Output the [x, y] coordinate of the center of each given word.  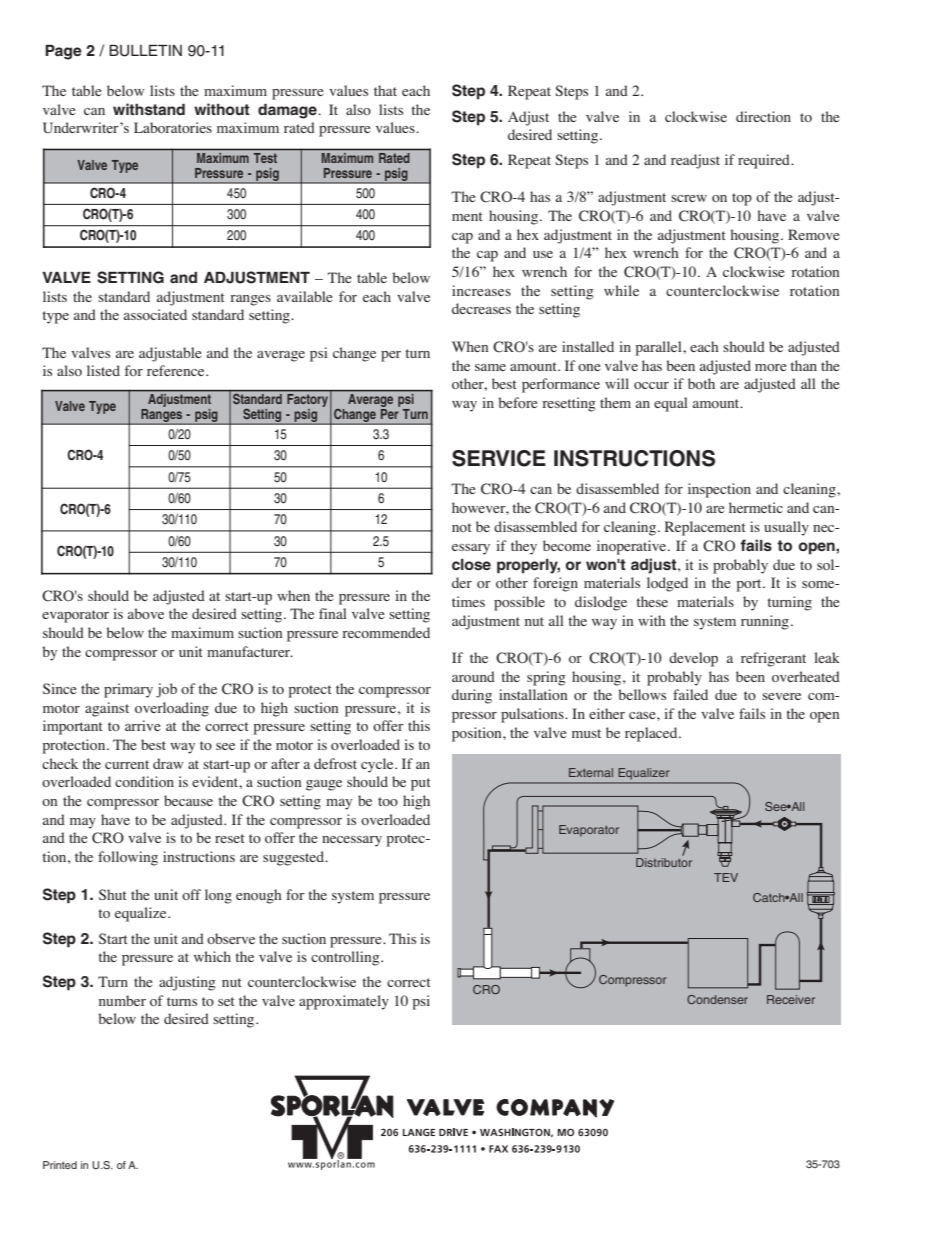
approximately [344, 1002]
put [421, 784]
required [765, 161]
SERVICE [499, 458]
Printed [60, 1165]
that [385, 90]
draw [168, 763]
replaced [652, 734]
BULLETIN [145, 51]
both [701, 383]
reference [177, 370]
